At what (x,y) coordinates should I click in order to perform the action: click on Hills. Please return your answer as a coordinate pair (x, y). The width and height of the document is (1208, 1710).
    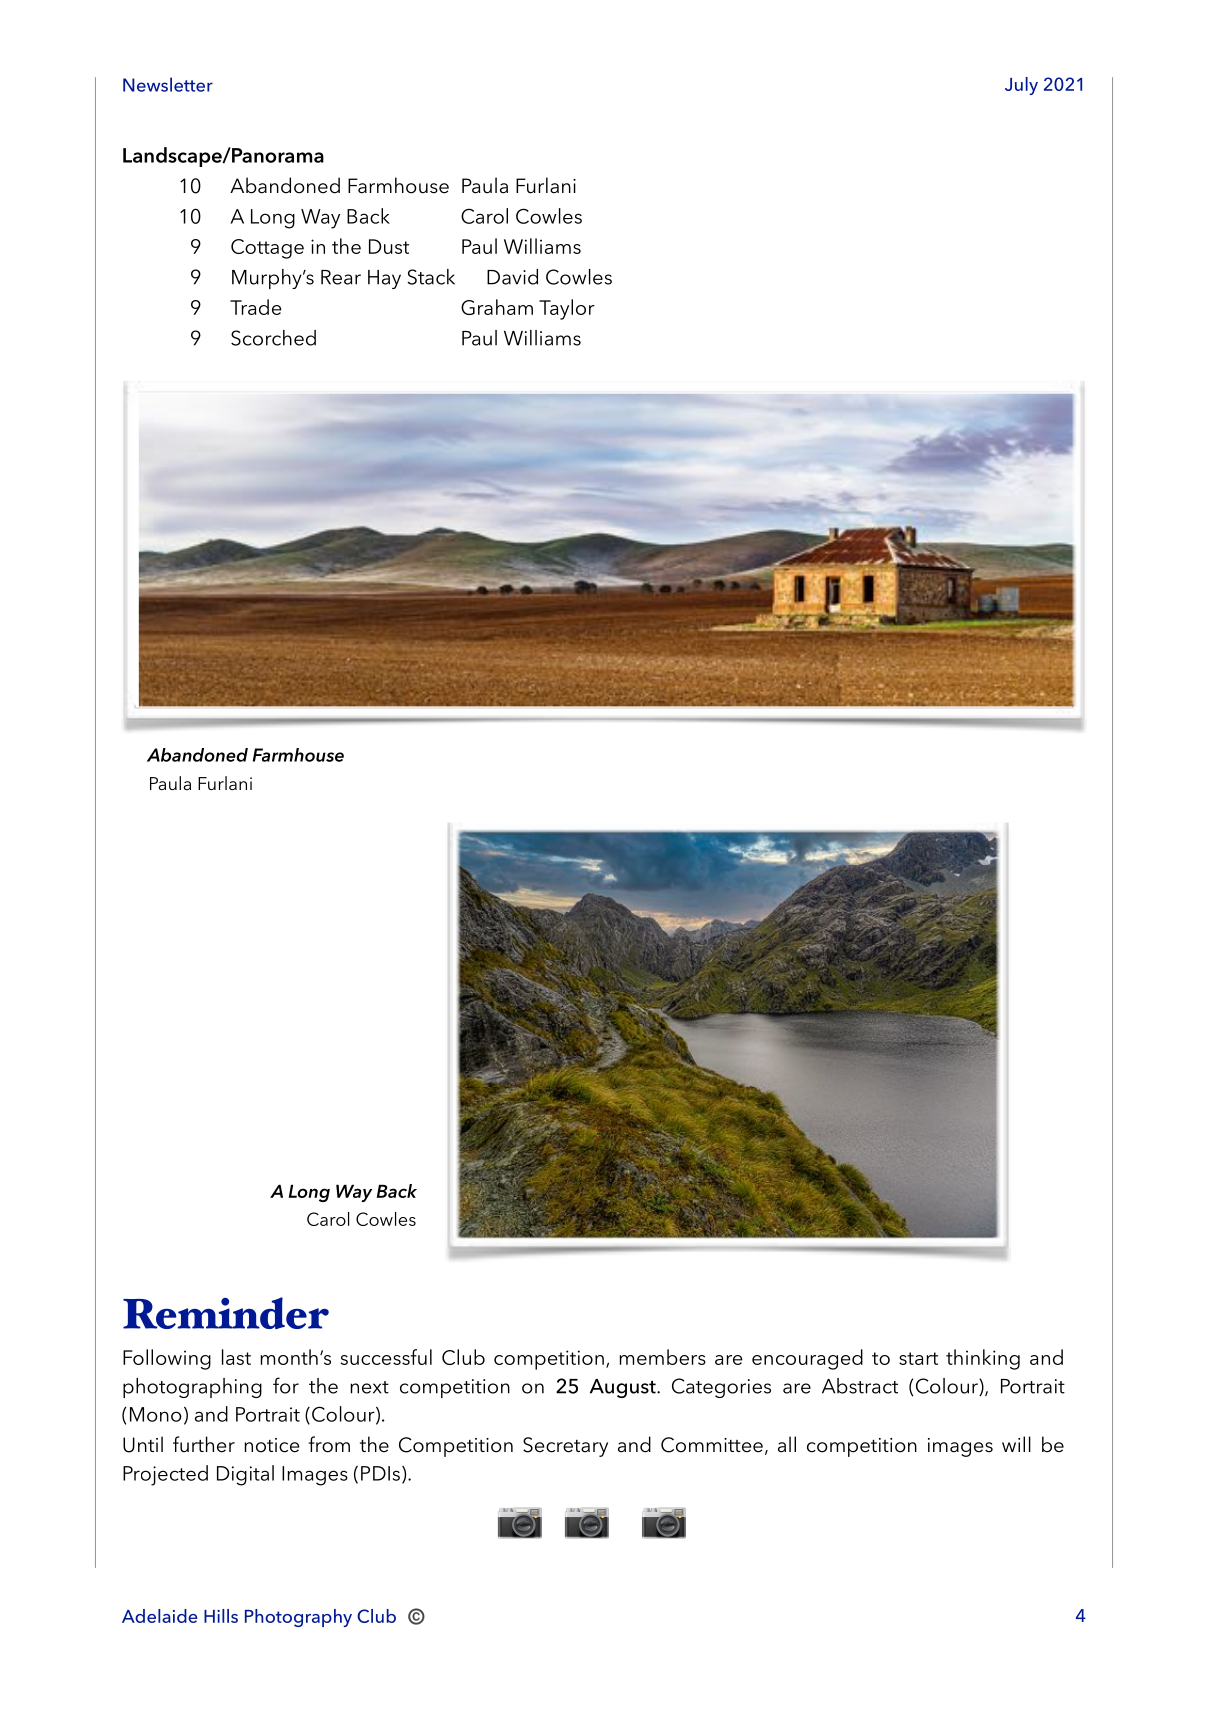
    Looking at the image, I should click on (221, 1616).
